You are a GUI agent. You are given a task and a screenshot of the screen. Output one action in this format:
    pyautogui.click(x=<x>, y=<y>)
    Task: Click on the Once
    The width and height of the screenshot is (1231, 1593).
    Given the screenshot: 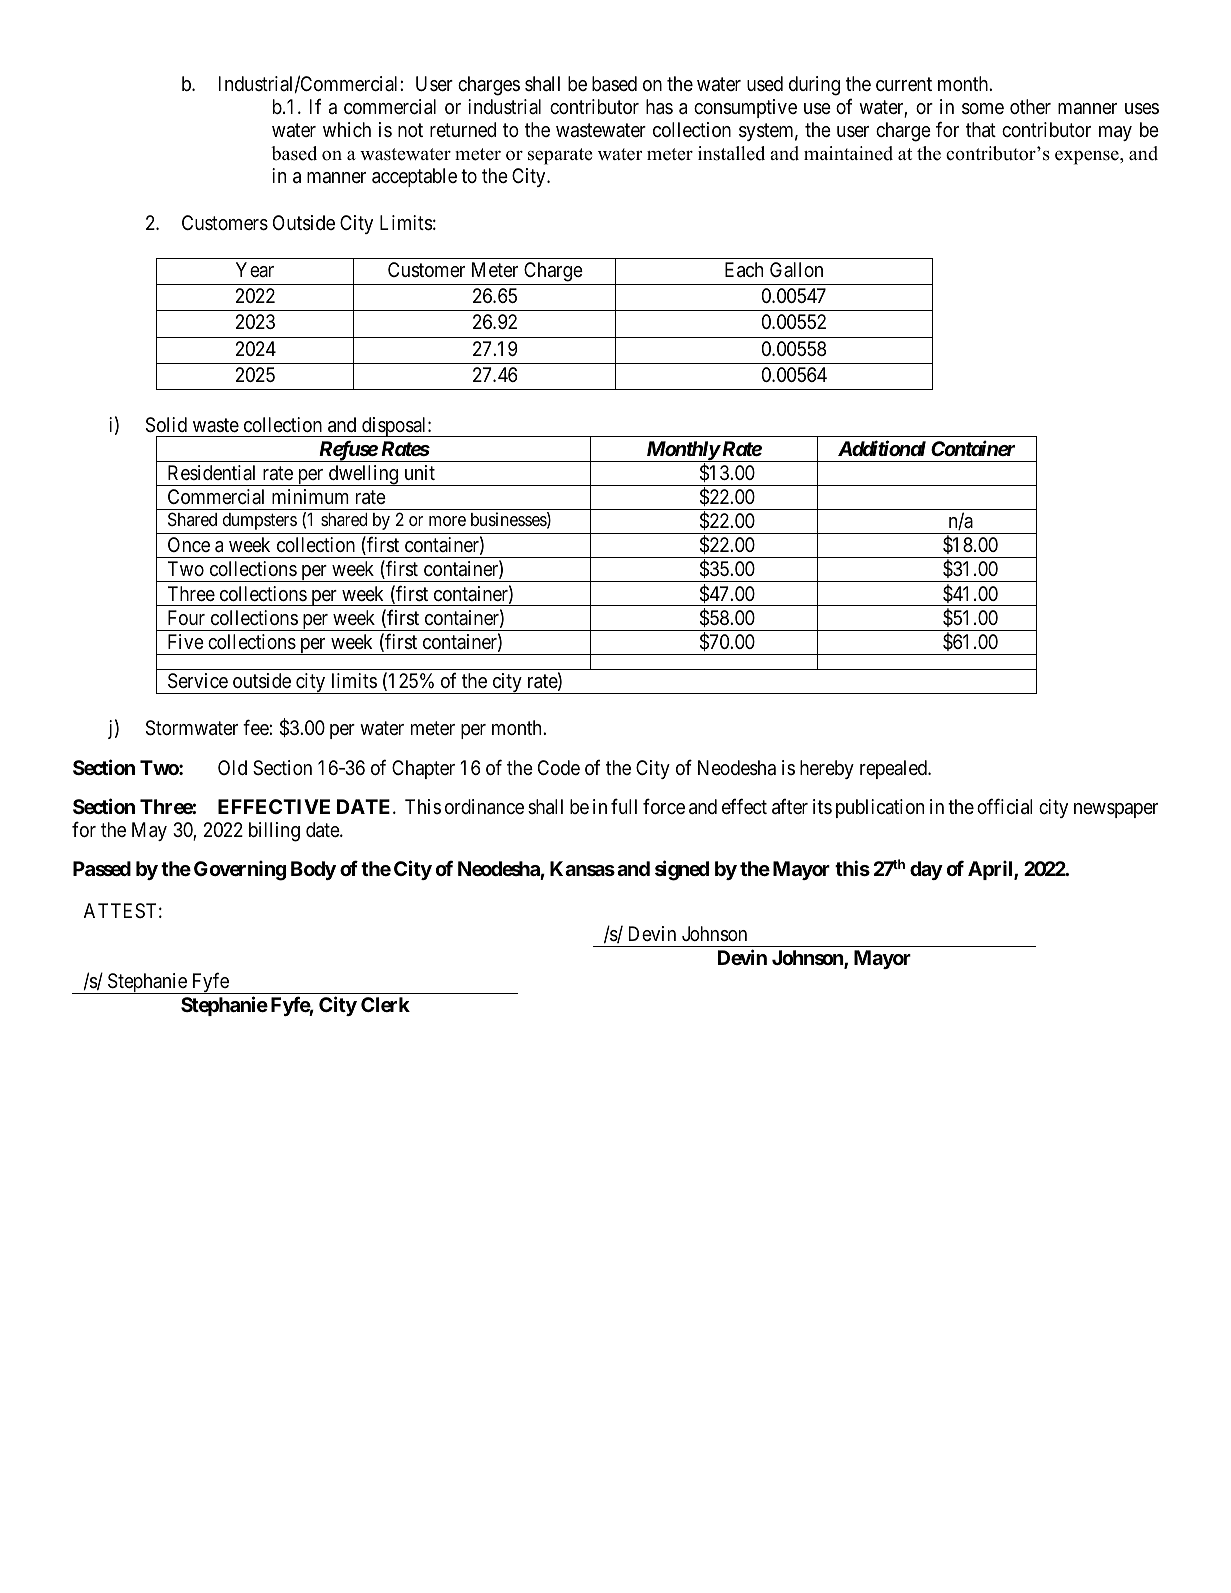 What is the action you would take?
    pyautogui.click(x=189, y=544)
